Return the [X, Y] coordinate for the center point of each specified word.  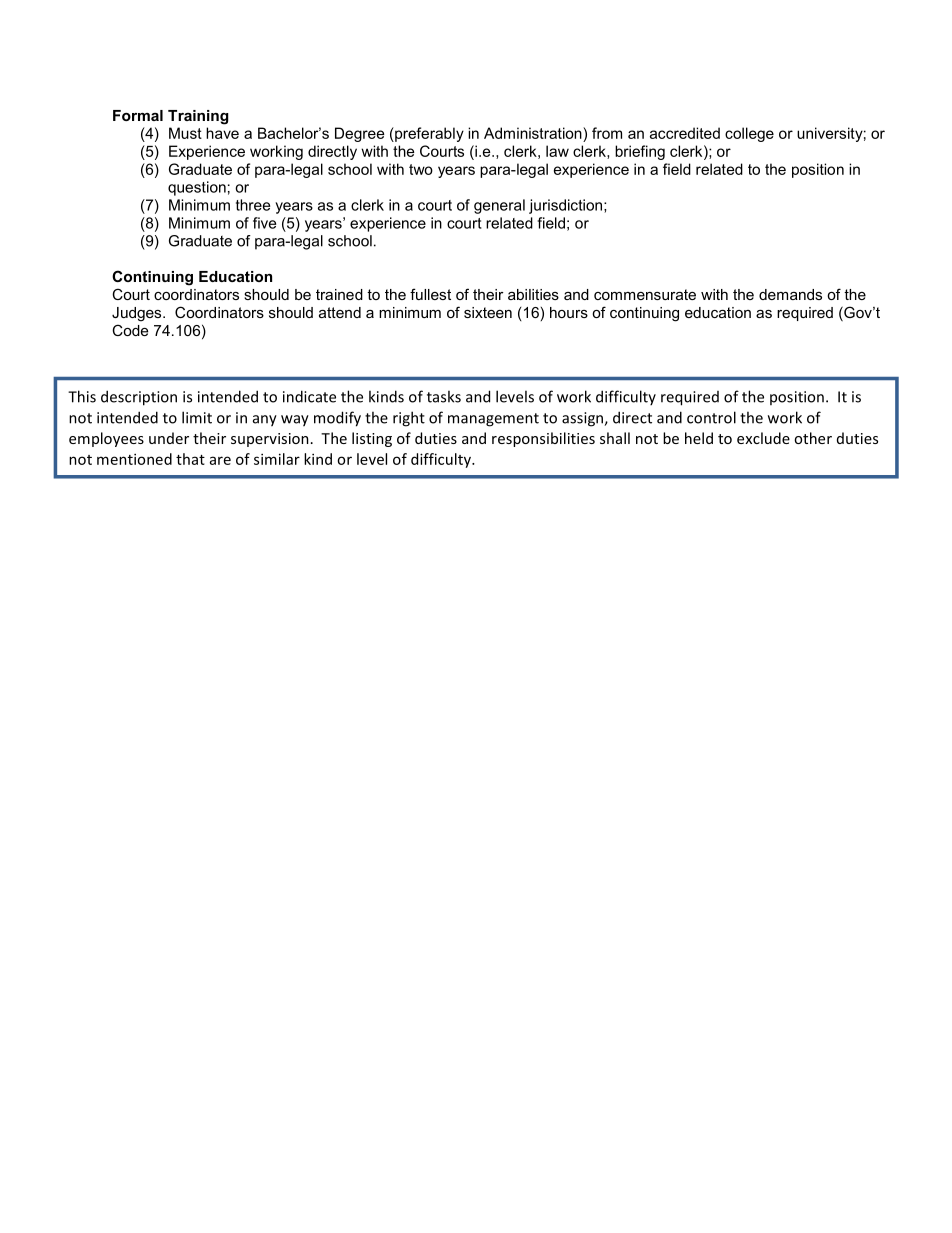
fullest [430, 294]
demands [790, 294]
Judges [138, 314]
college [749, 134]
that [190, 459]
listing [372, 439]
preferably [428, 134]
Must [185, 133]
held [699, 438]
